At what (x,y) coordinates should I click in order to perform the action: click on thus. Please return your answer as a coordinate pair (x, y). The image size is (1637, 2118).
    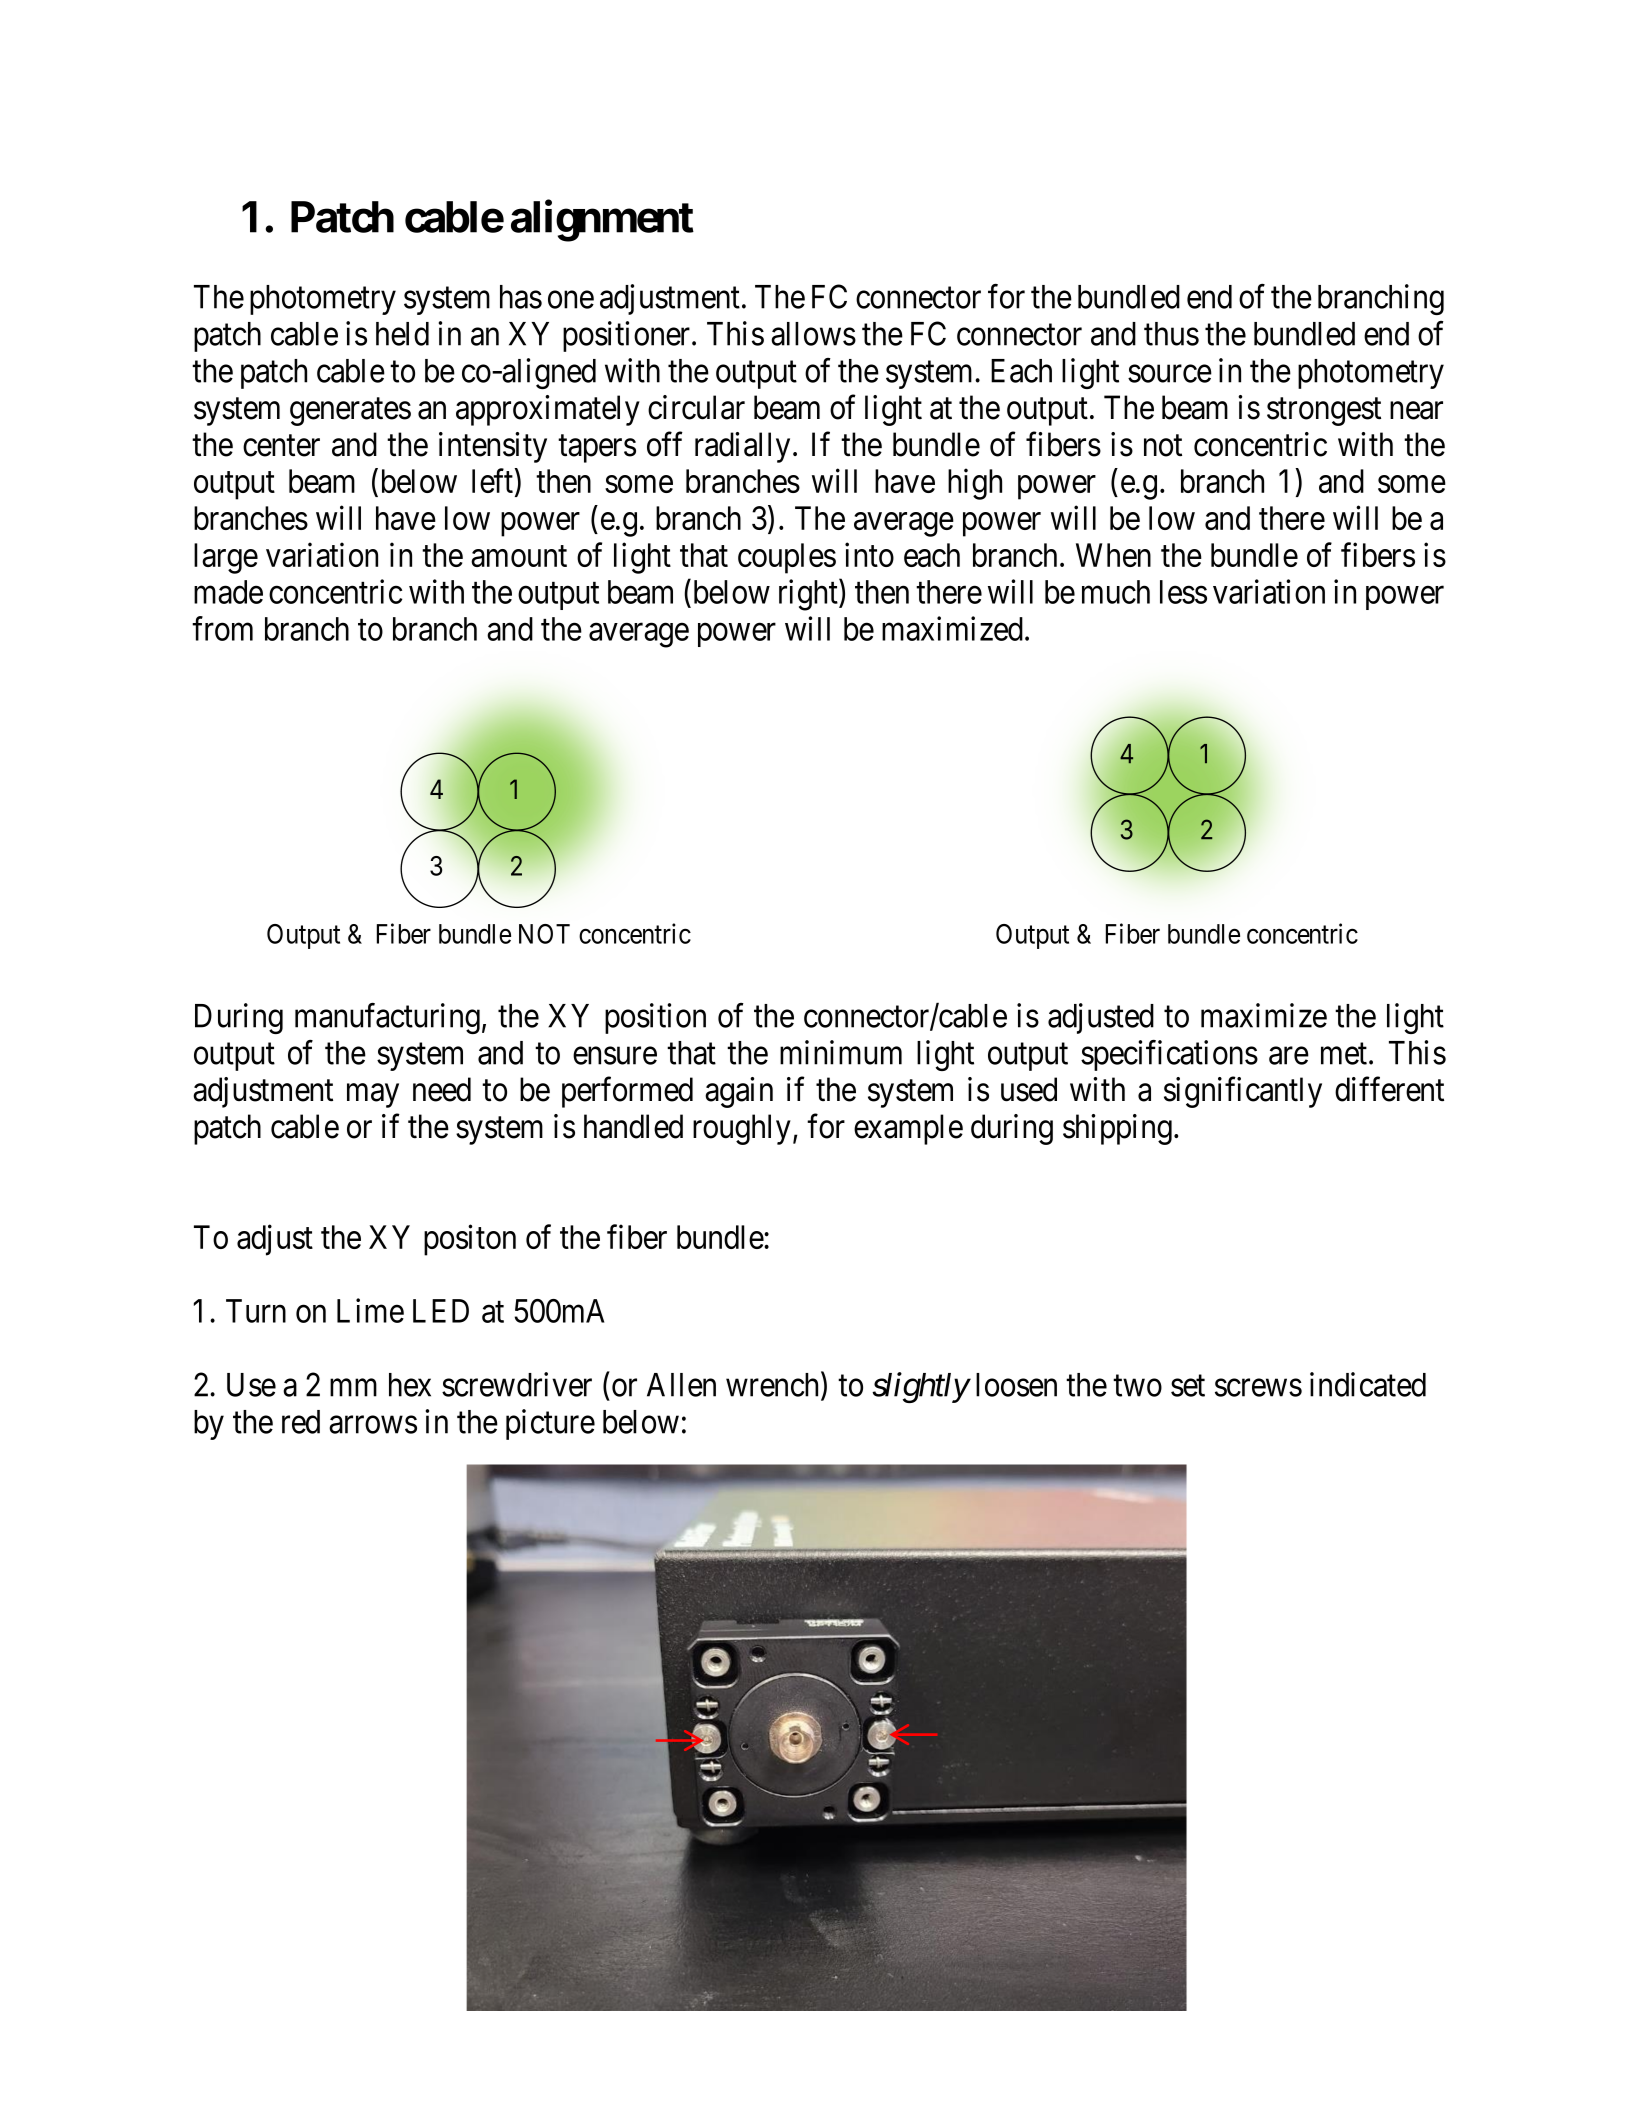
    Looking at the image, I should click on (1171, 334).
